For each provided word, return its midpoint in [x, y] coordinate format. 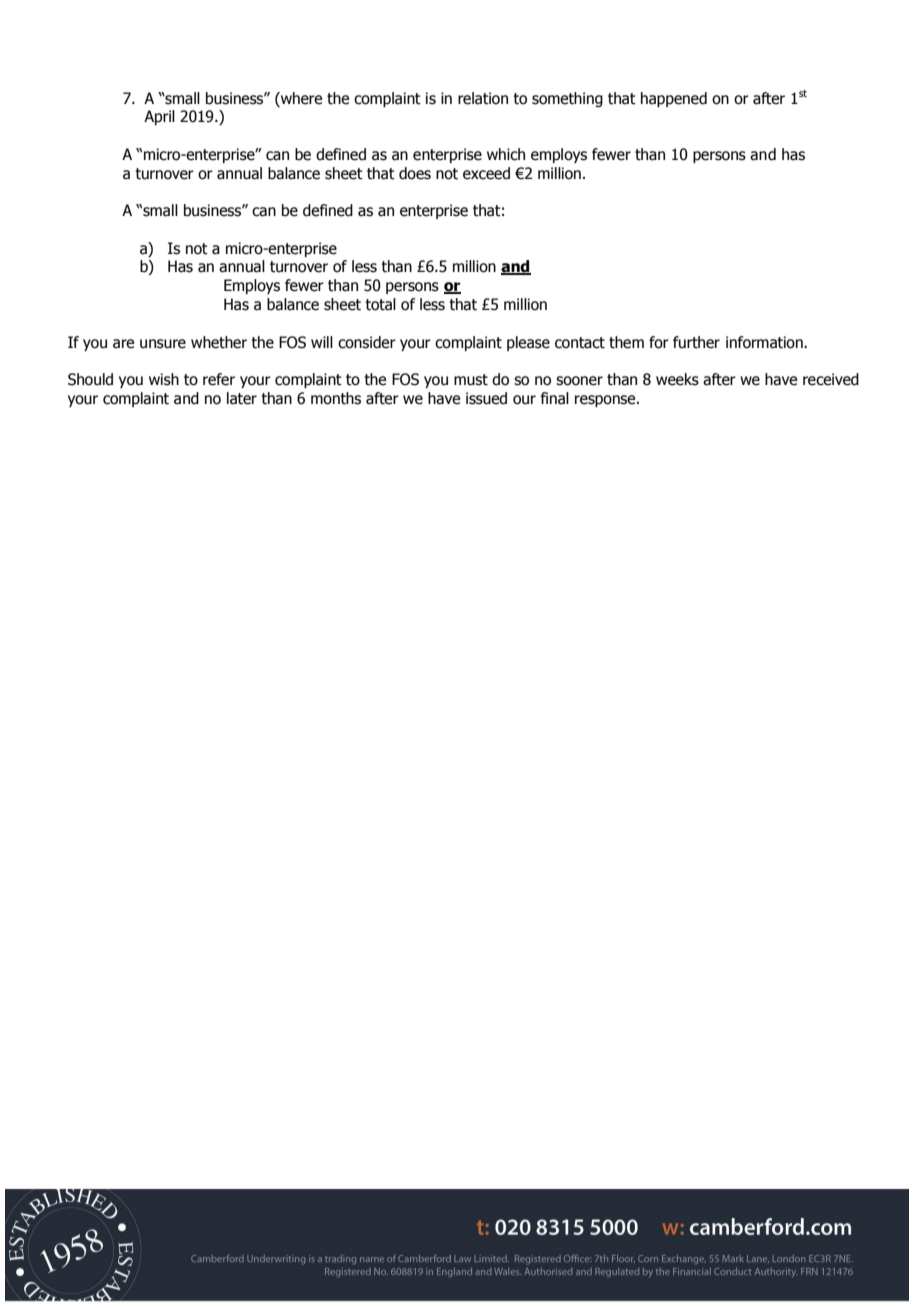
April [159, 117]
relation [483, 98]
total [380, 304]
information [765, 342]
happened [674, 99]
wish [164, 379]
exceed [486, 173]
